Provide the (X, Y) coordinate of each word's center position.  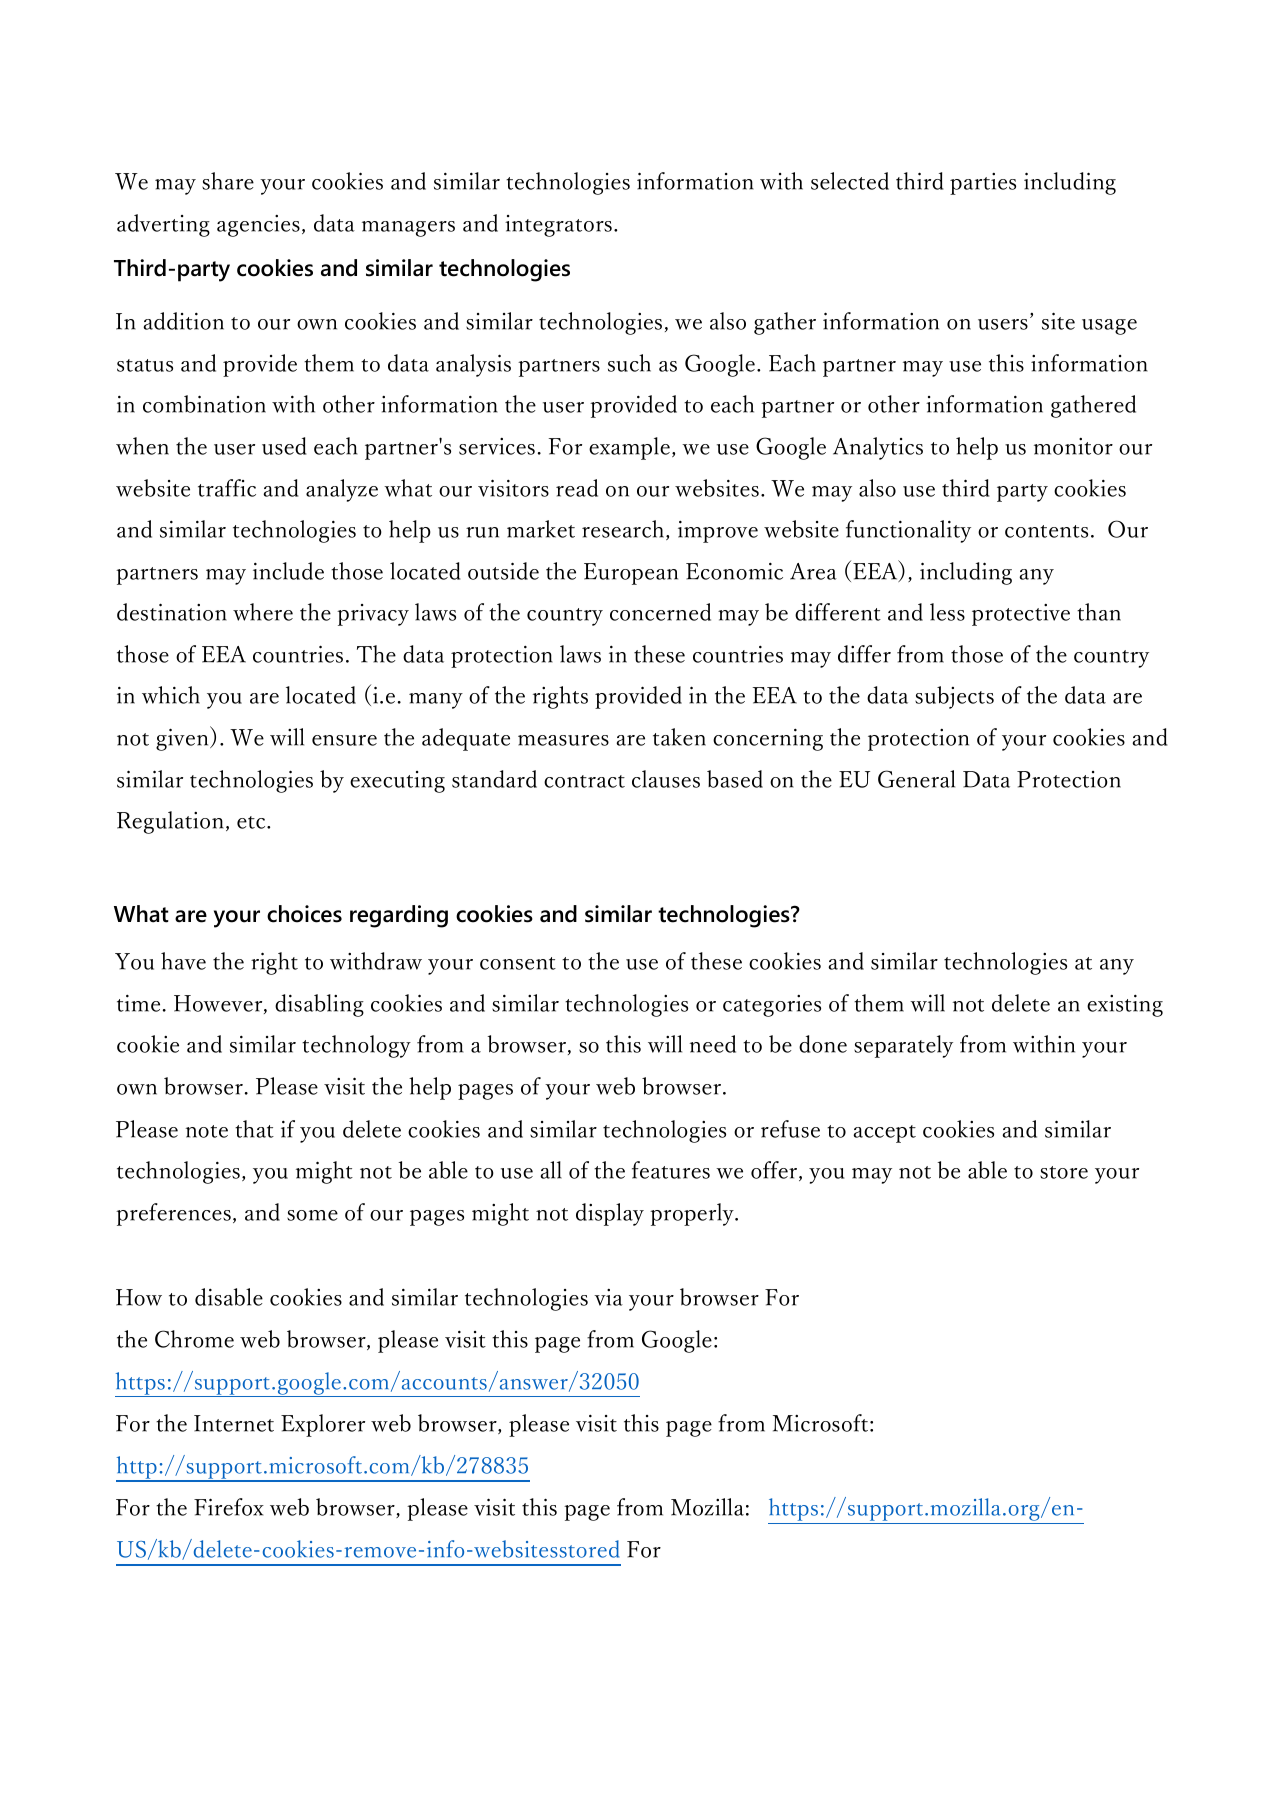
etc (252, 822)
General (916, 779)
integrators (558, 226)
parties (983, 184)
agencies (258, 226)
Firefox (229, 1507)
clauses (666, 779)
